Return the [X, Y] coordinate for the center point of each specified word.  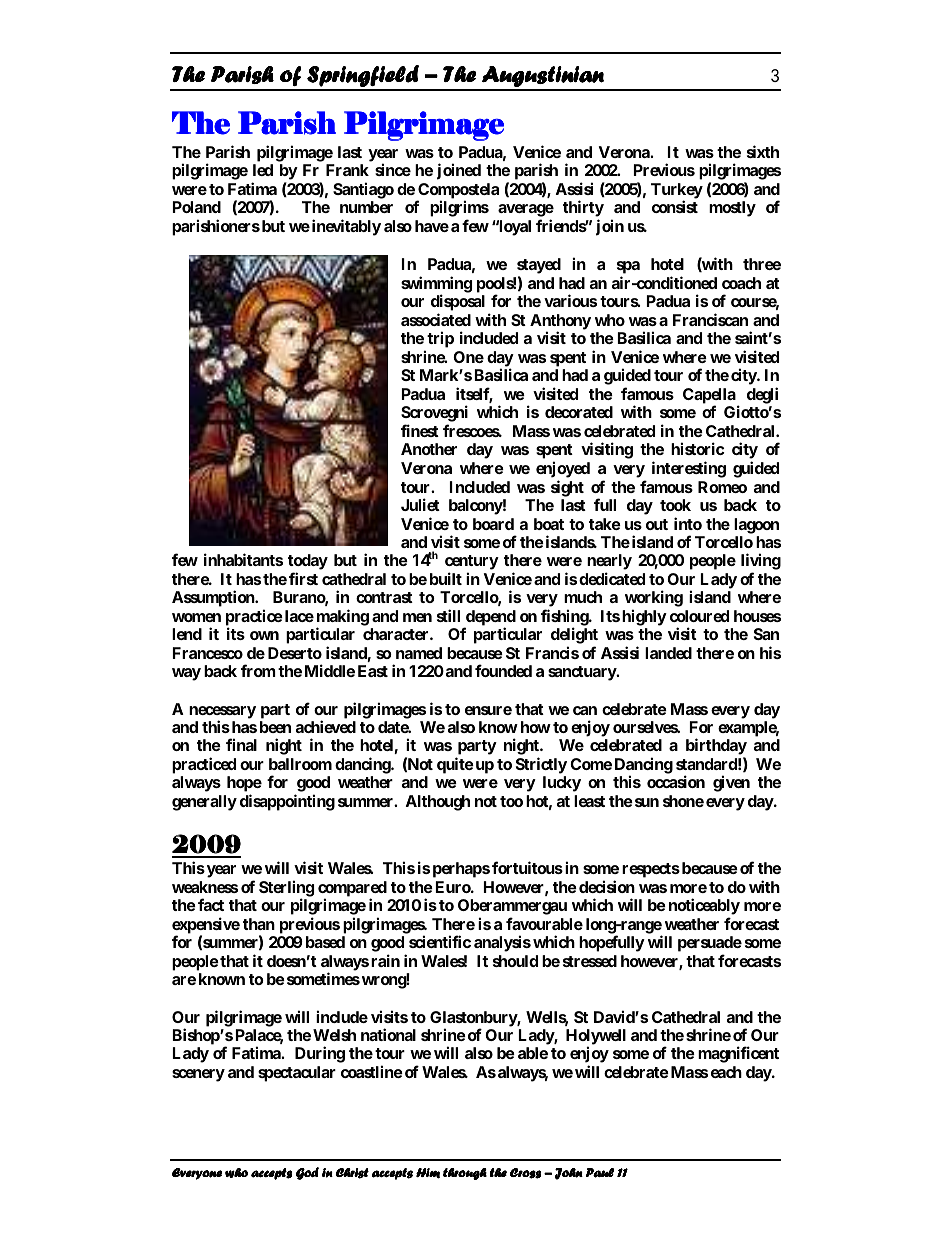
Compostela [458, 192]
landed [668, 653]
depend [490, 619]
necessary [222, 713]
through [465, 1174]
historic [698, 448]
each [726, 1072]
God [307, 1173]
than [259, 924]
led [263, 170]
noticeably [704, 908]
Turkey [677, 192]
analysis [502, 943]
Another [429, 449]
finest [420, 430]
